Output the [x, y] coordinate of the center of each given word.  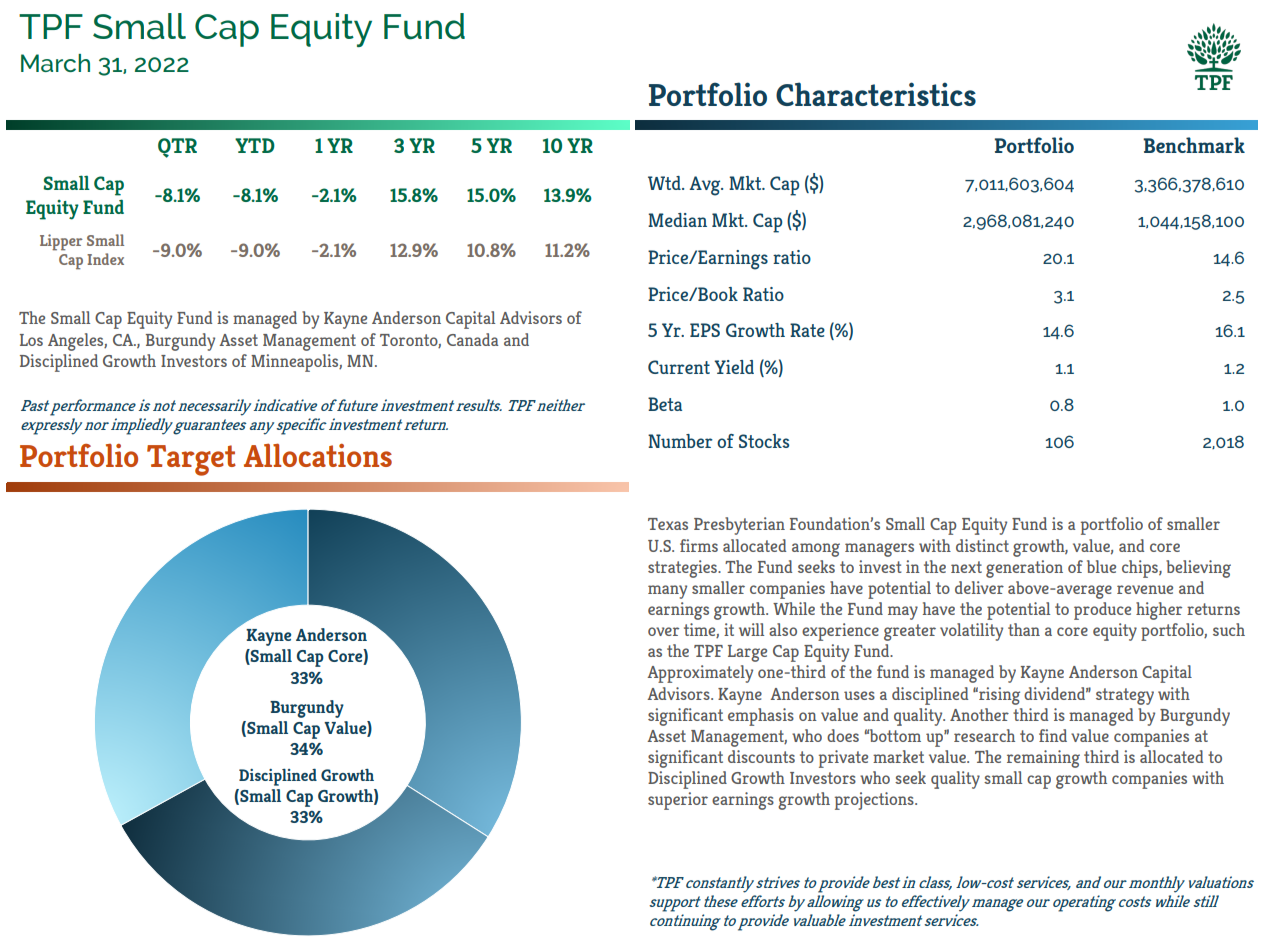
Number [680, 441]
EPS [705, 330]
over [663, 631]
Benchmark [1194, 145]
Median [677, 220]
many [667, 592]
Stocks [764, 441]
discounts [761, 756]
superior [678, 801]
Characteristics [876, 94]
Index [105, 259]
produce [1102, 611]
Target [191, 460]
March [55, 63]
